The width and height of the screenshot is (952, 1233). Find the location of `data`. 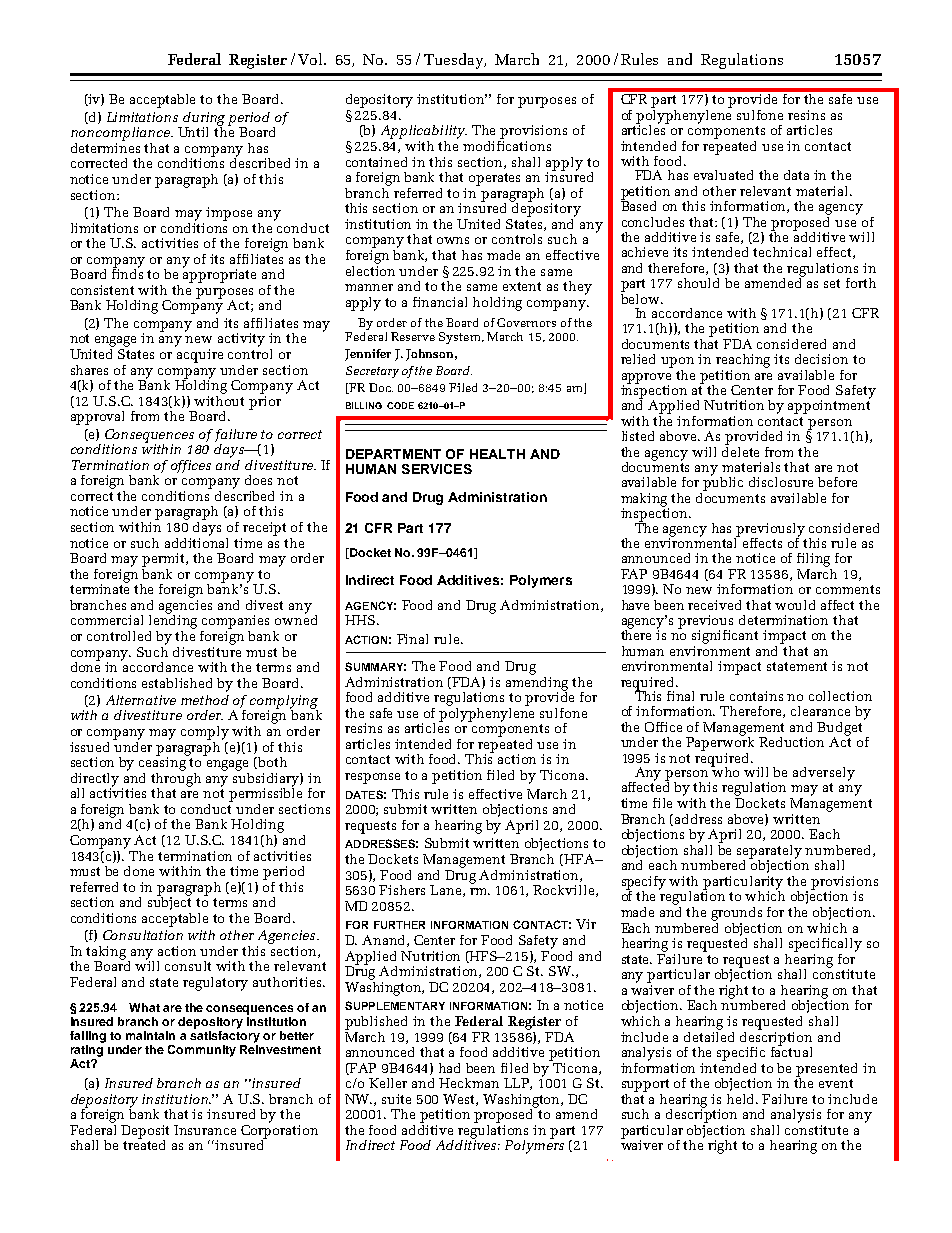

data is located at coordinates (796, 175).
